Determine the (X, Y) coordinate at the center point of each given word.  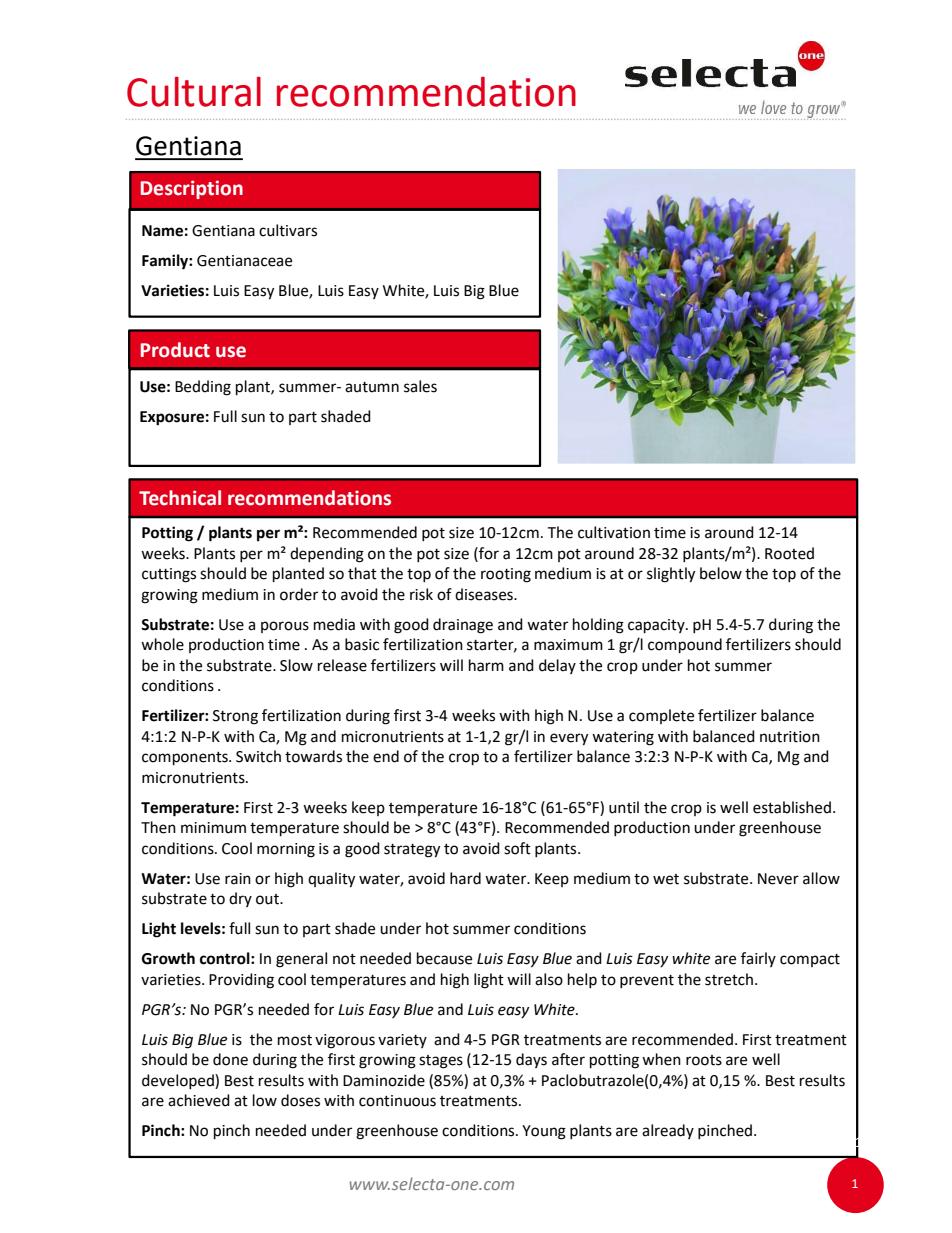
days (531, 1060)
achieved (199, 1100)
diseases (485, 594)
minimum (213, 828)
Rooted (789, 553)
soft (517, 848)
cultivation (614, 532)
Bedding (203, 388)
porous (285, 627)
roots (704, 1060)
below (721, 573)
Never (778, 879)
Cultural (194, 92)
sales (420, 386)
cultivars (288, 230)
